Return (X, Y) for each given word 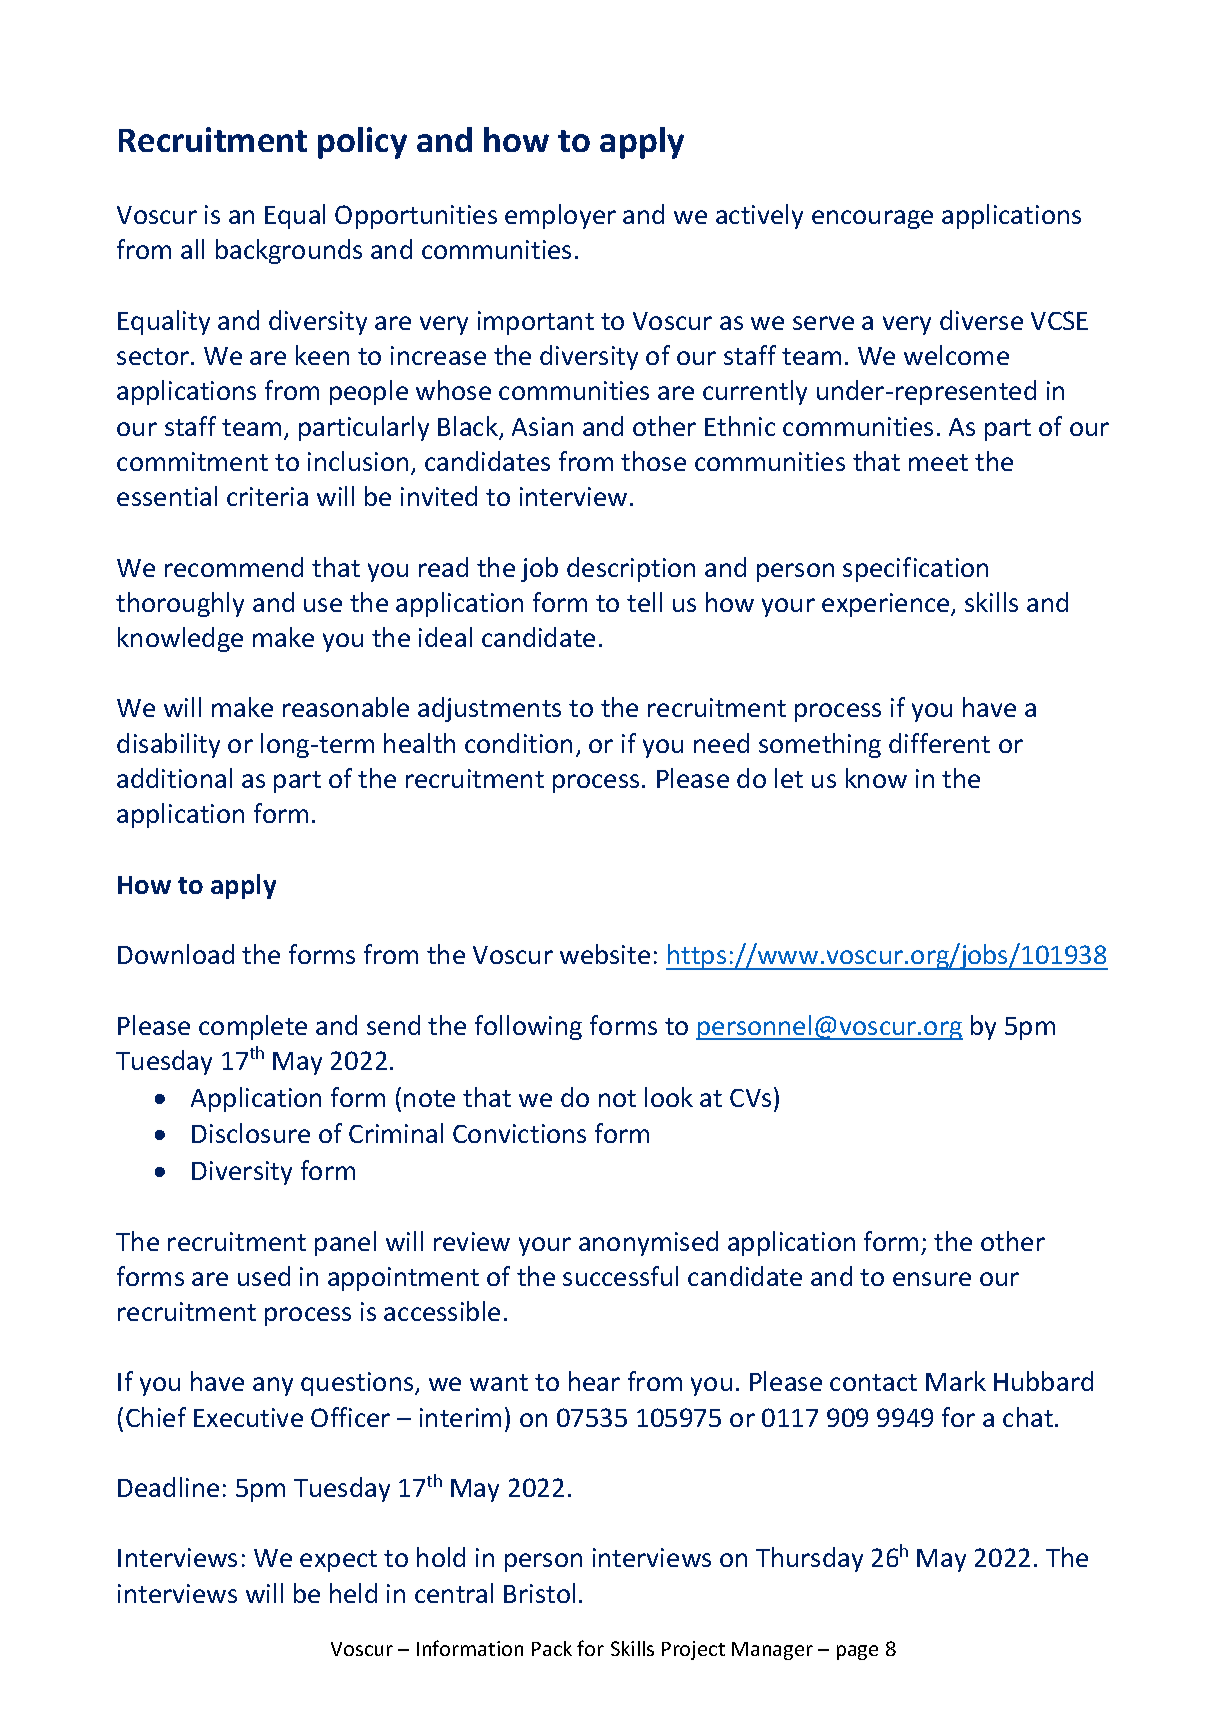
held (353, 1593)
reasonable (346, 707)
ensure (932, 1279)
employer (560, 216)
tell (644, 602)
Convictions (519, 1133)
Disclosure (251, 1133)
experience (887, 605)
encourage (872, 219)
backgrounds (289, 251)
